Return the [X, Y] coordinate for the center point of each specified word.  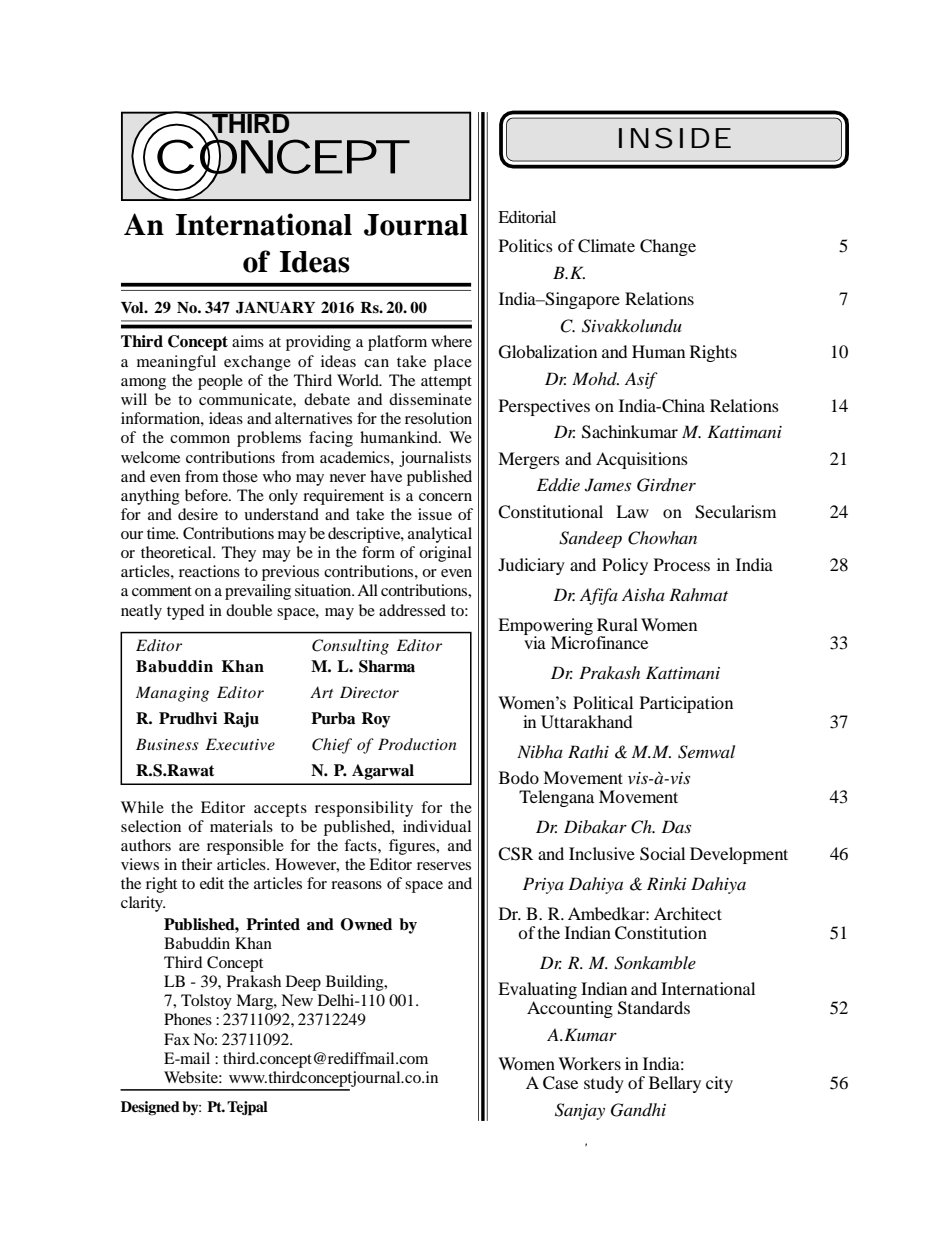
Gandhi [638, 1110]
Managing [172, 694]
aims [248, 341]
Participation [686, 704]
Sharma [387, 666]
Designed [150, 1108]
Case [560, 1083]
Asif [641, 380]
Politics [526, 245]
